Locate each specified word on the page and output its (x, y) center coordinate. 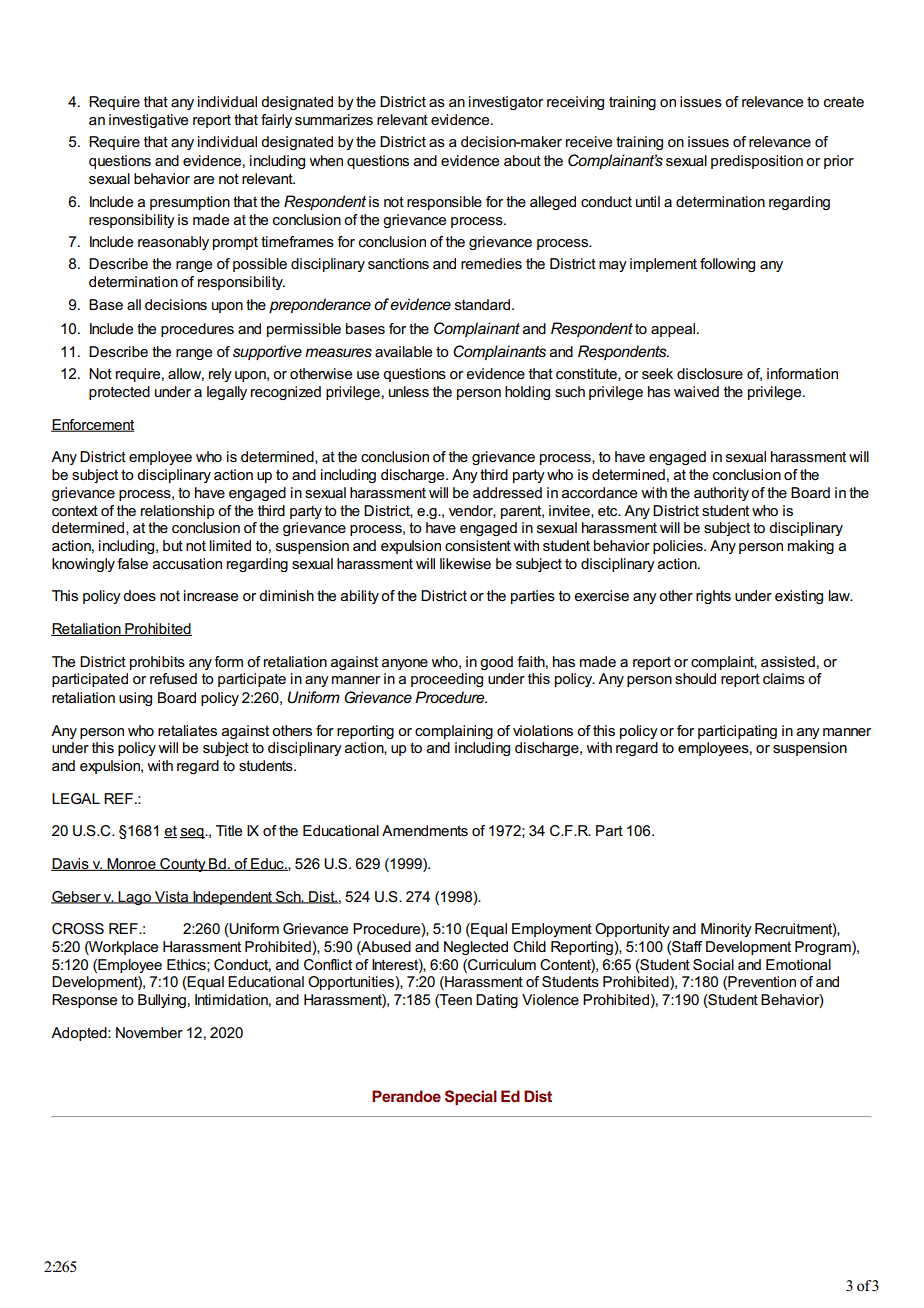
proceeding (447, 680)
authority (721, 494)
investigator (506, 103)
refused (173, 678)
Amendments (425, 830)
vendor (472, 511)
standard (484, 304)
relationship (177, 512)
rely (220, 375)
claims (784, 678)
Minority (726, 930)
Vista (172, 897)
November (149, 1032)
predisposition (757, 162)
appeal (674, 330)
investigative (148, 121)
